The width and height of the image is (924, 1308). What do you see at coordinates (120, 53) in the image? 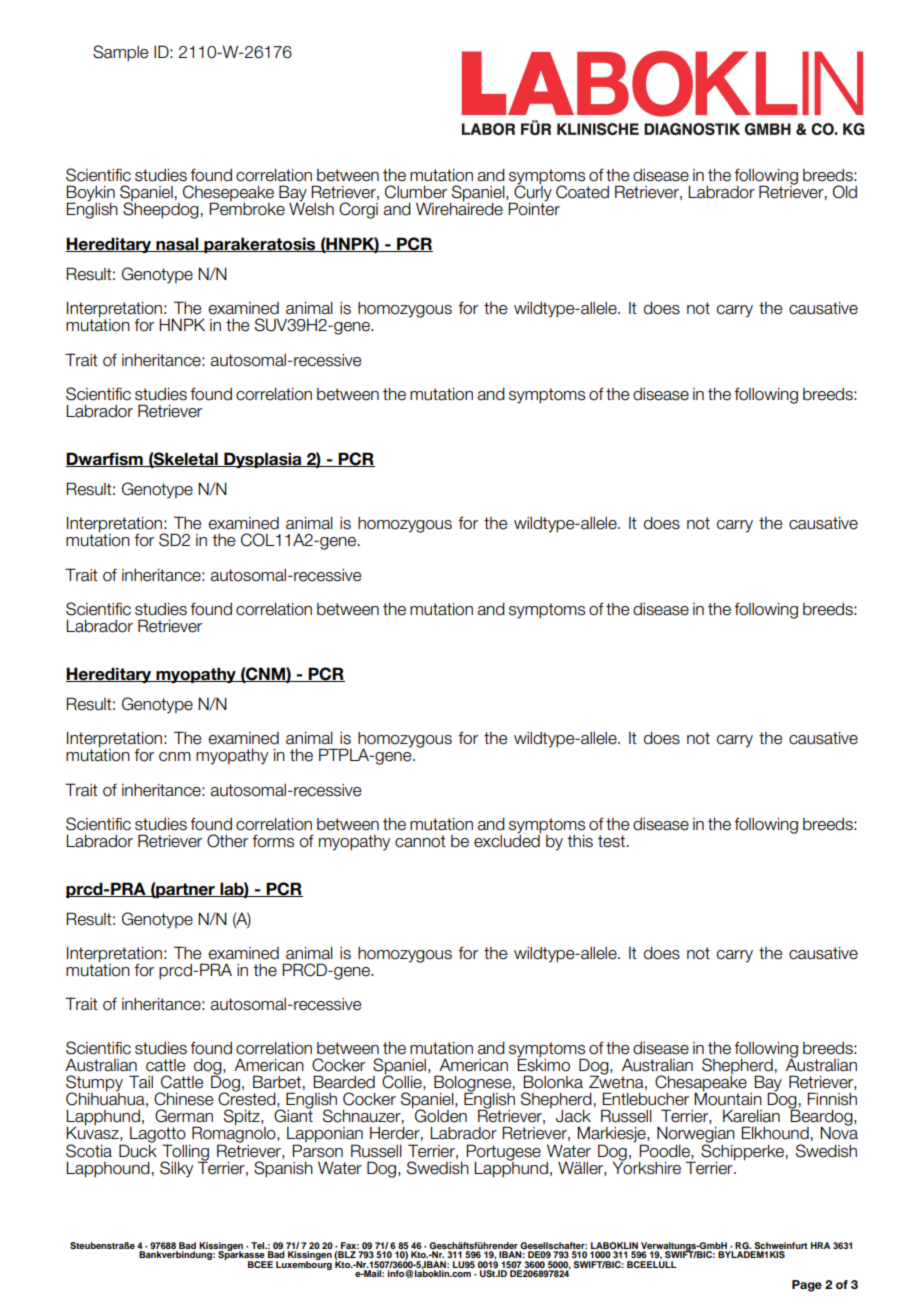
I see `Sample` at bounding box center [120, 53].
